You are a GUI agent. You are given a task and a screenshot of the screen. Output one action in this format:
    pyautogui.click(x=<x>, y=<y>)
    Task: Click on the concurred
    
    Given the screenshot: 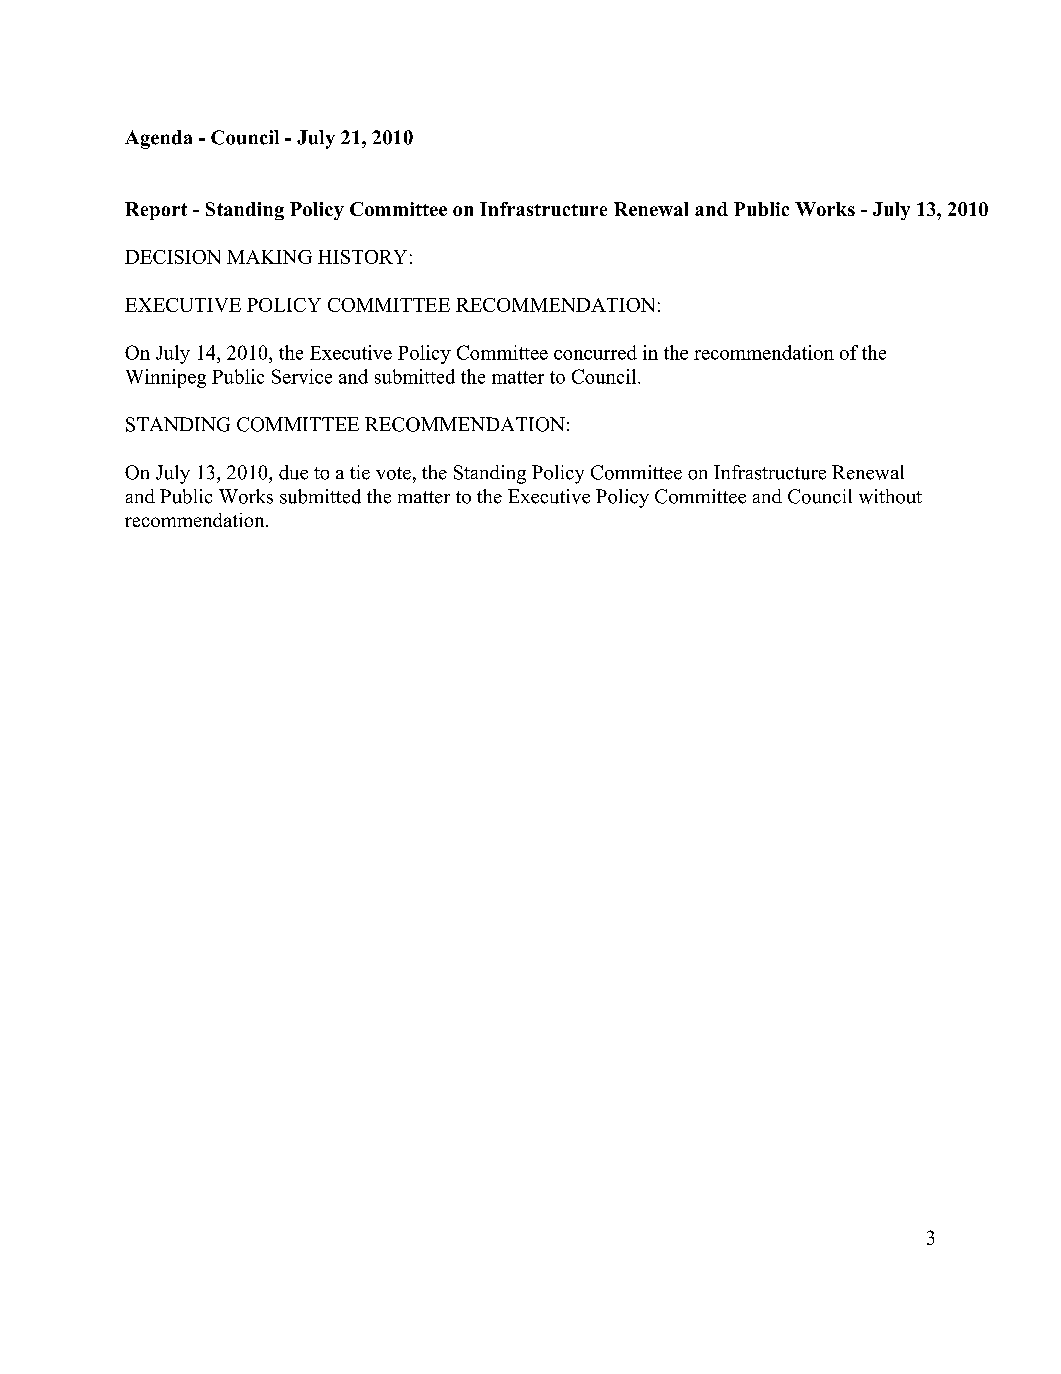 What is the action you would take?
    pyautogui.click(x=595, y=352)
